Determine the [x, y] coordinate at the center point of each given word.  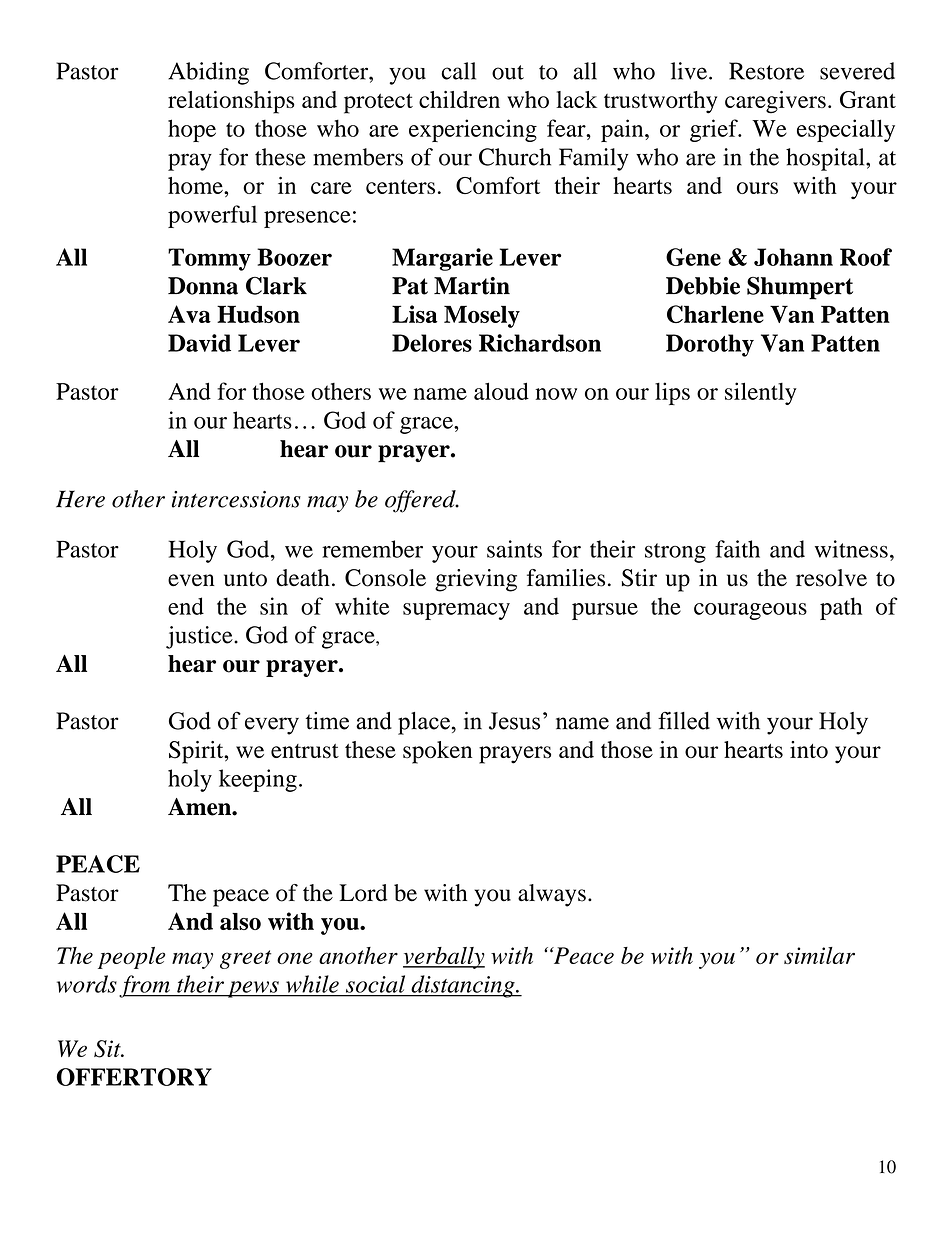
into [809, 749]
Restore [766, 71]
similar [819, 955]
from [145, 986]
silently [761, 393]
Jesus [514, 721]
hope [192, 130]
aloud [501, 391]
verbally [444, 958]
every [272, 726]
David [199, 343]
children [459, 99]
